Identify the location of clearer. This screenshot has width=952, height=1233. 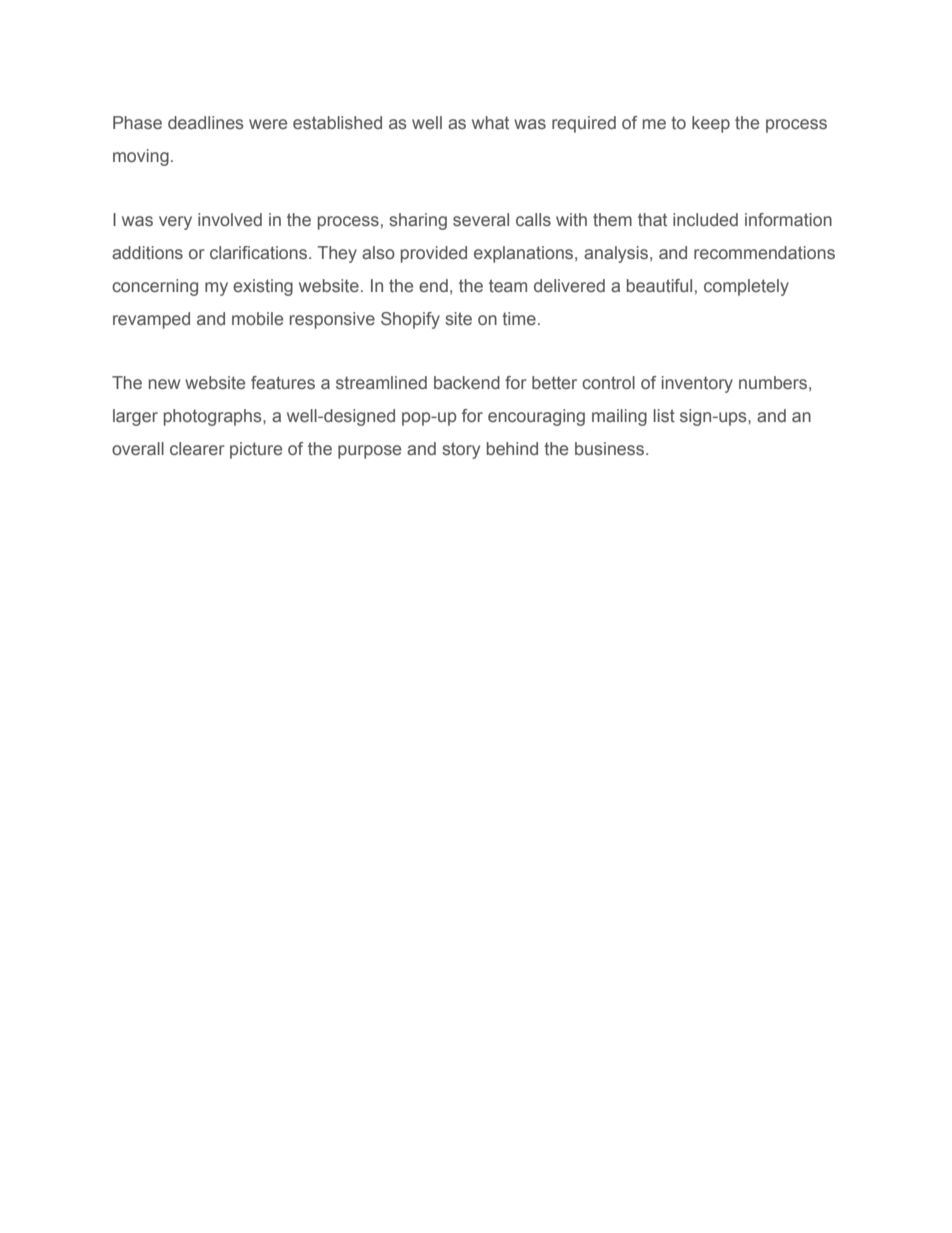
(197, 449).
